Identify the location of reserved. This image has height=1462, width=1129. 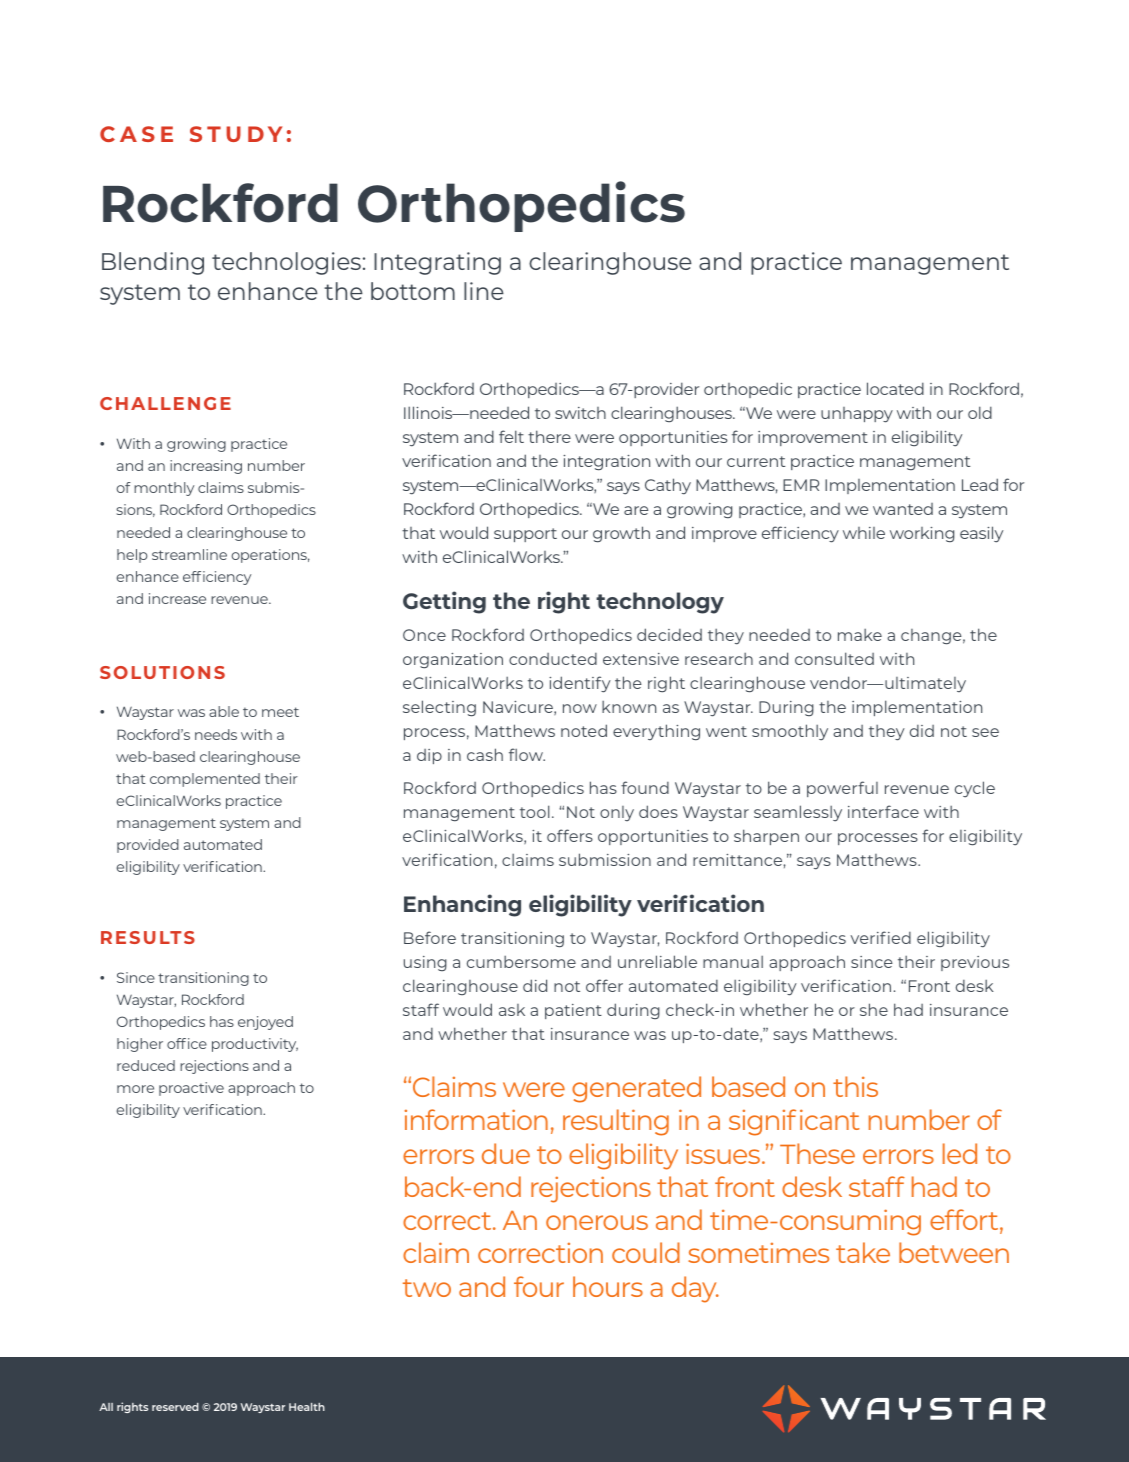
(175, 1407).
